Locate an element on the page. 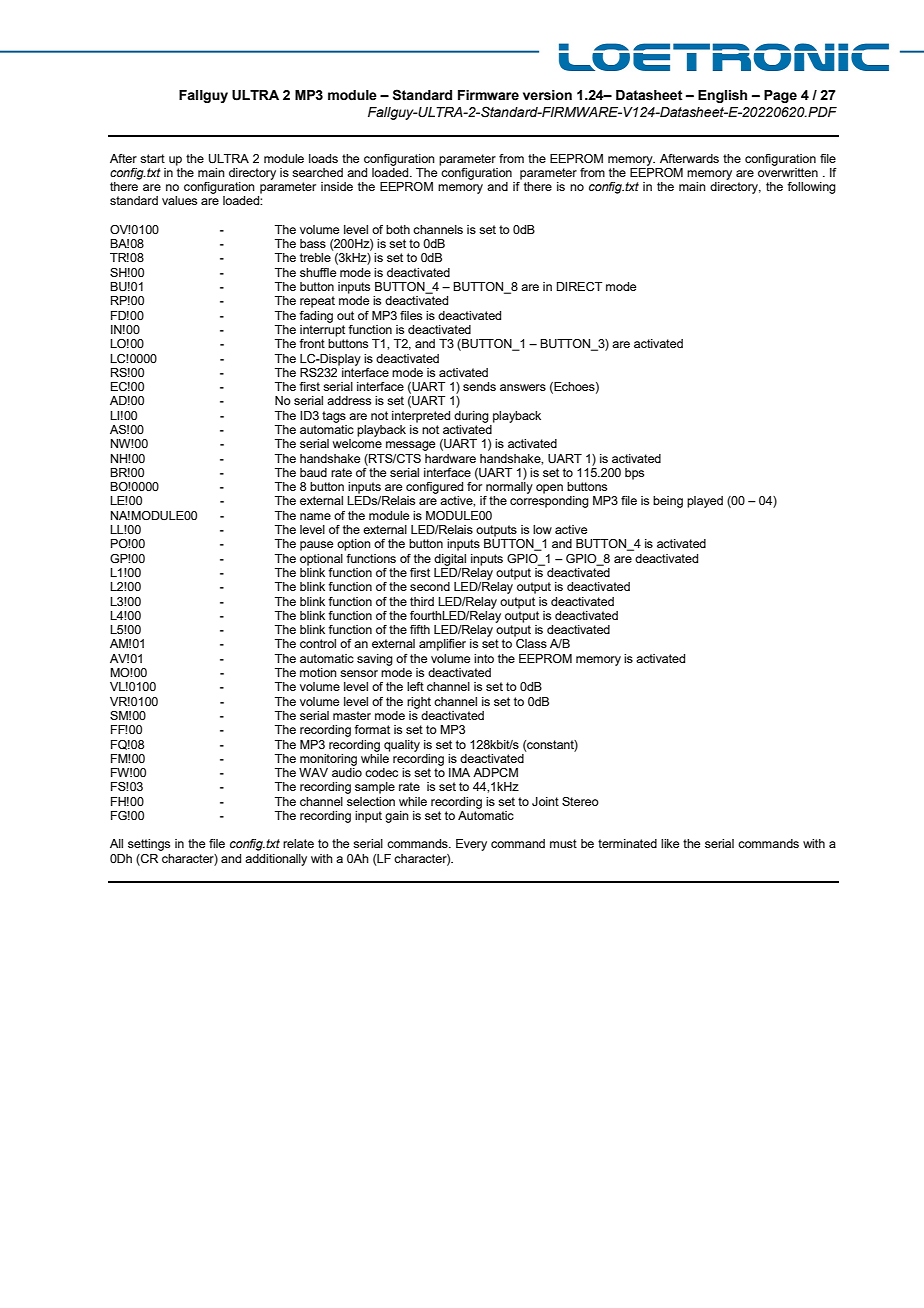  normally is located at coordinates (509, 488).
